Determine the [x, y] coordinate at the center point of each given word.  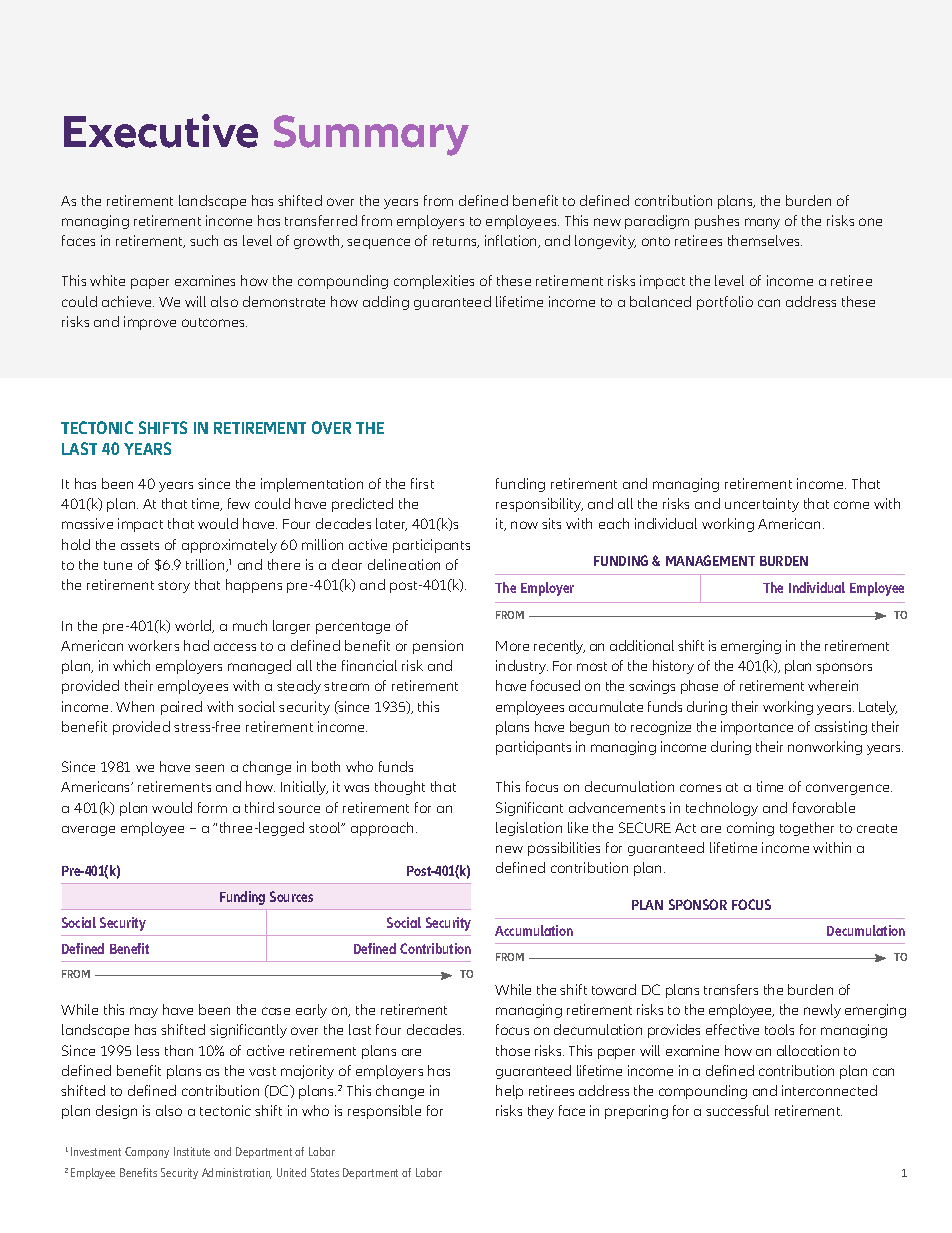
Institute [192, 1151]
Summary [371, 135]
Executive [161, 131]
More [512, 646]
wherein [833, 685]
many [762, 223]
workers [153, 645]
